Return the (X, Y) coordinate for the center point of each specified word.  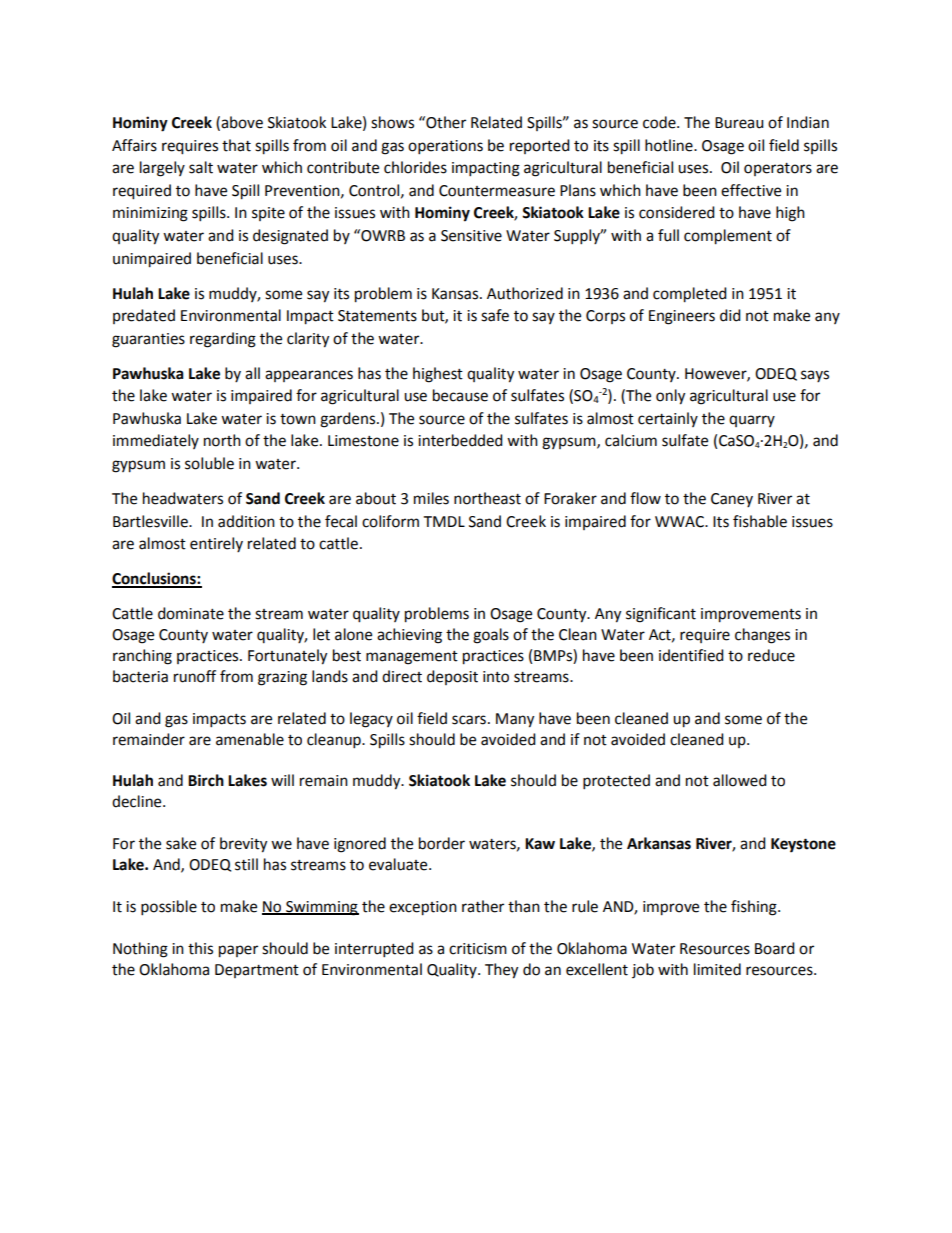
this (200, 948)
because (460, 395)
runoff (195, 676)
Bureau (739, 123)
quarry (752, 421)
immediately (156, 441)
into (496, 677)
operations (445, 147)
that (236, 145)
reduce (771, 655)
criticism (478, 949)
